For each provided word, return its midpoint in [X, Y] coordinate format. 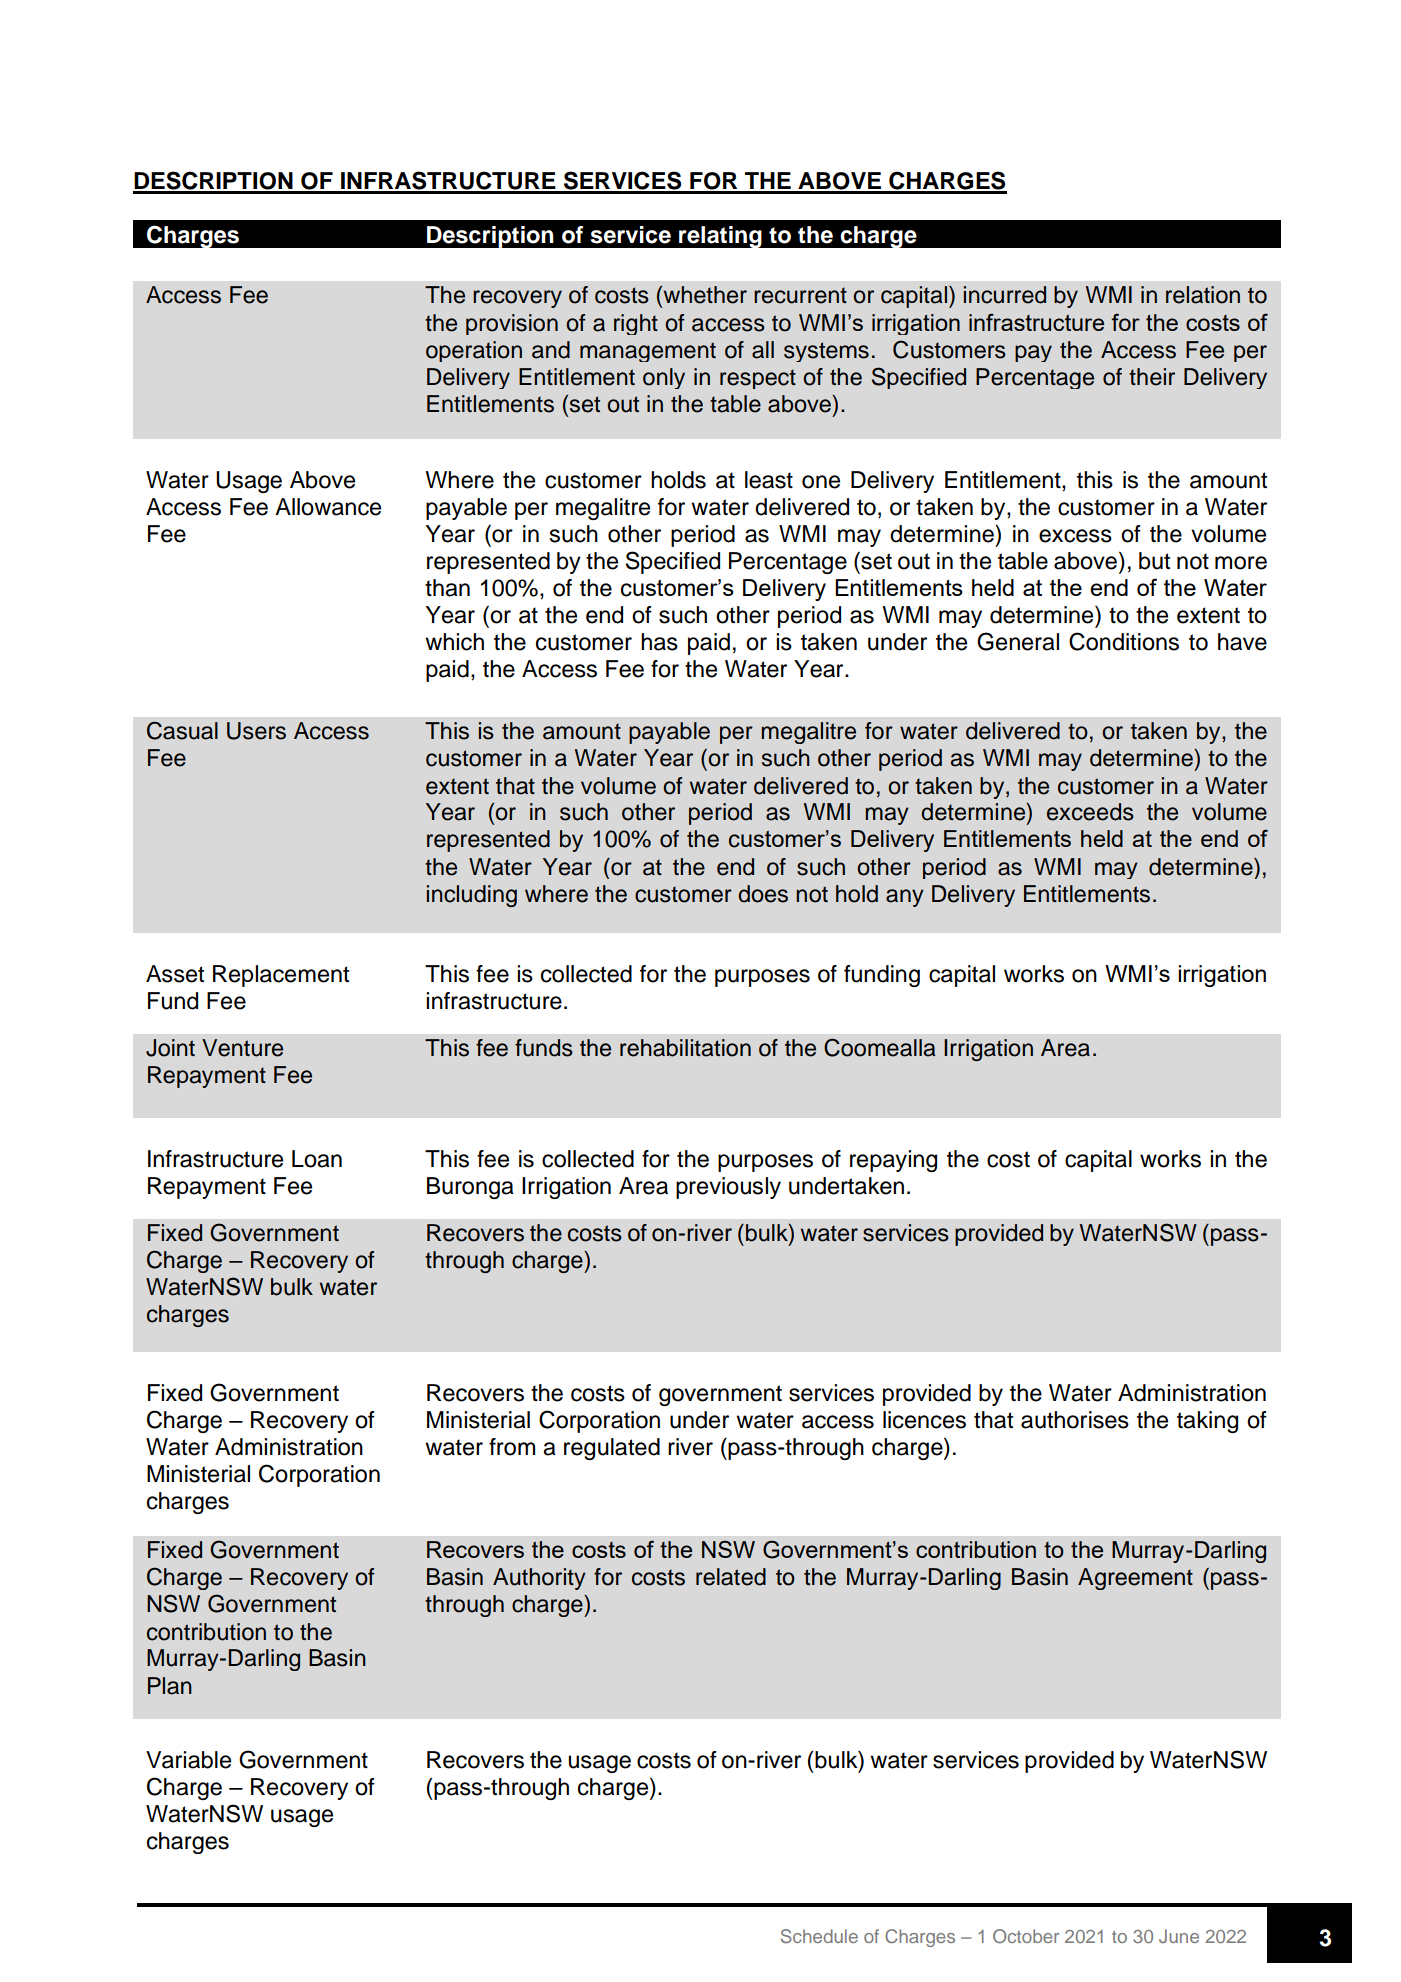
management [648, 352]
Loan [317, 1159]
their [1152, 377]
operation [474, 351]
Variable [188, 1760]
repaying [893, 1161]
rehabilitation [685, 1048]
